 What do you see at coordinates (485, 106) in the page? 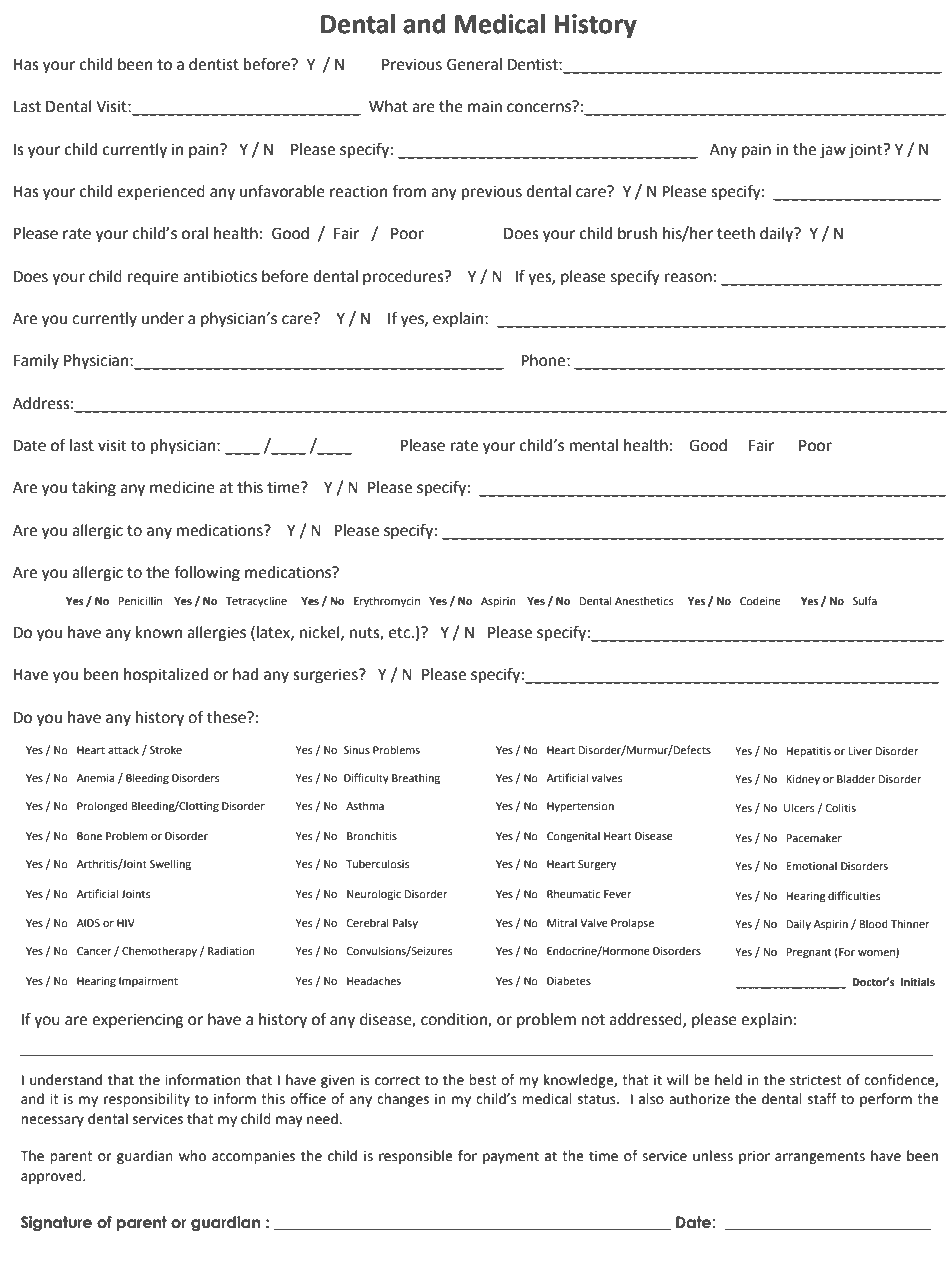
I see `main` at bounding box center [485, 106].
